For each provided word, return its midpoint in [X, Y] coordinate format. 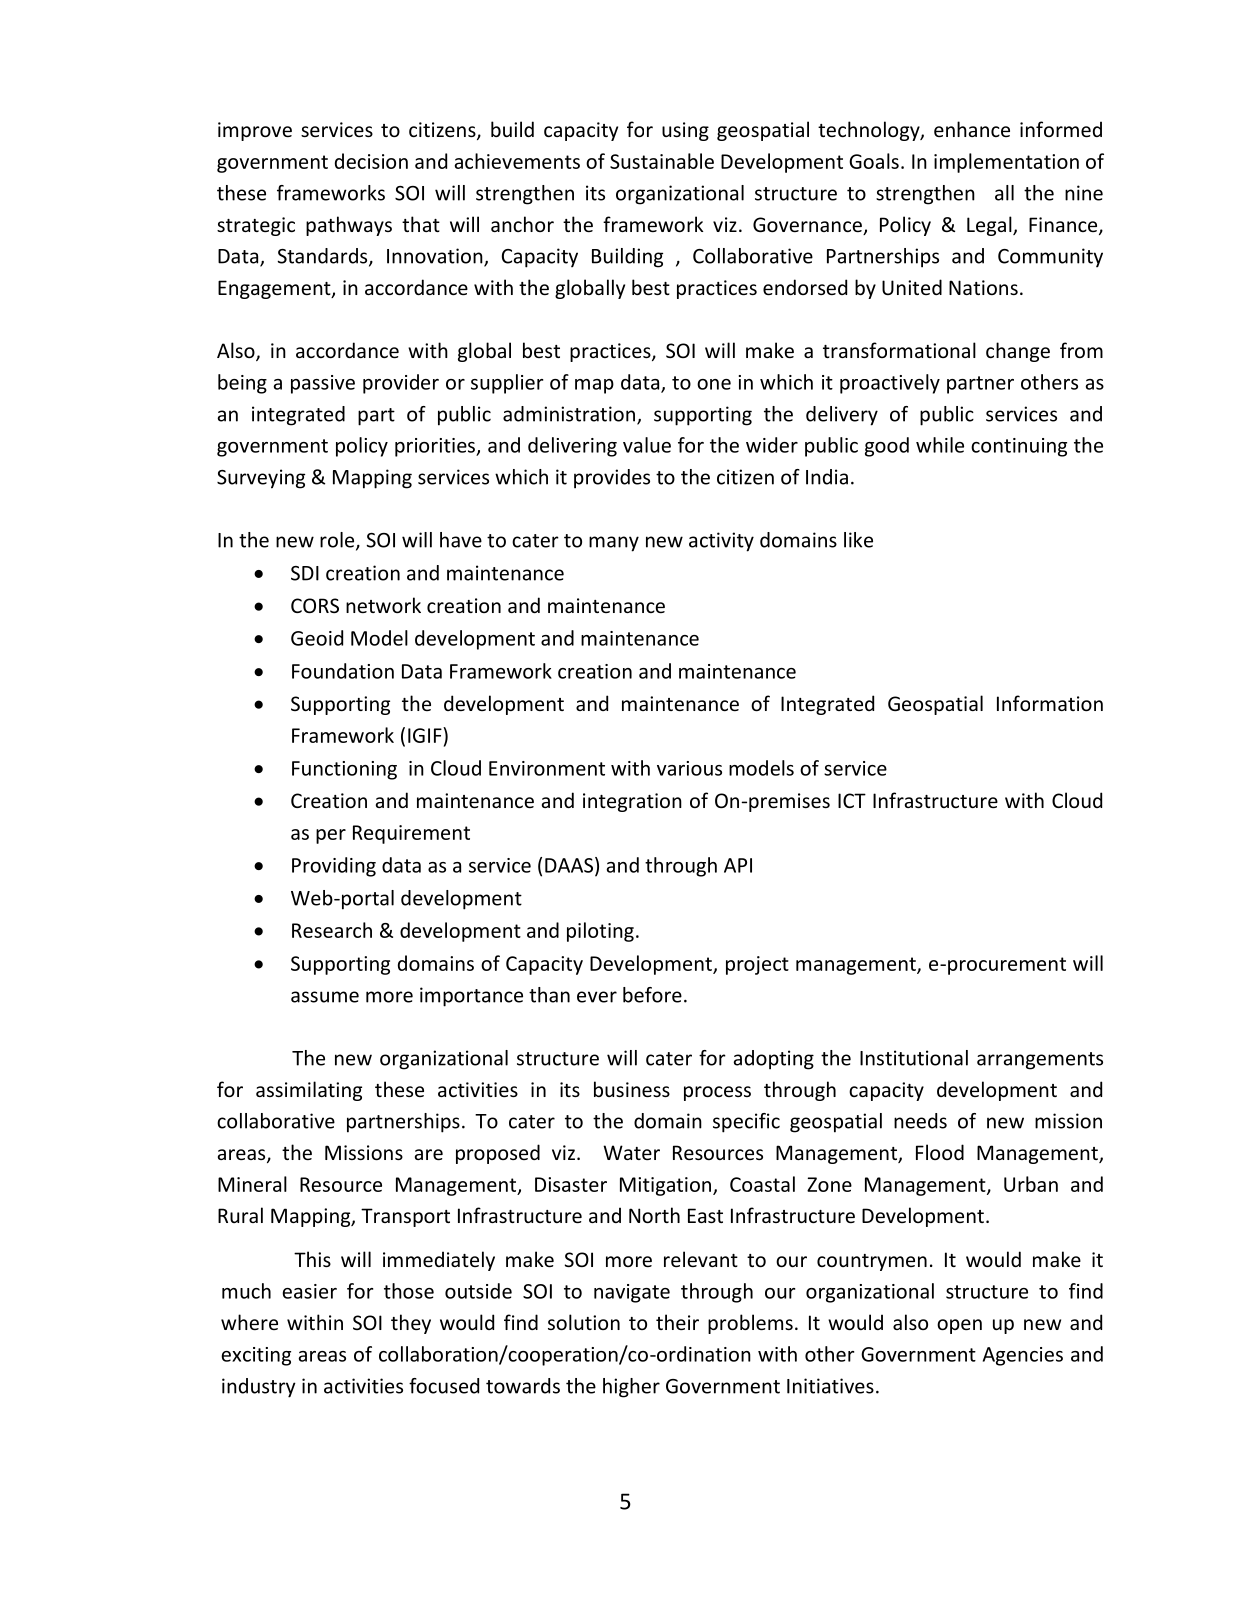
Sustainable [662, 161]
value [647, 445]
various [689, 768]
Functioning [344, 770]
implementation [1006, 163]
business [632, 1089]
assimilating [309, 1091]
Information [1050, 703]
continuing [1019, 447]
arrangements [1040, 1061]
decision [371, 161]
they [411, 1324]
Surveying [261, 479]
